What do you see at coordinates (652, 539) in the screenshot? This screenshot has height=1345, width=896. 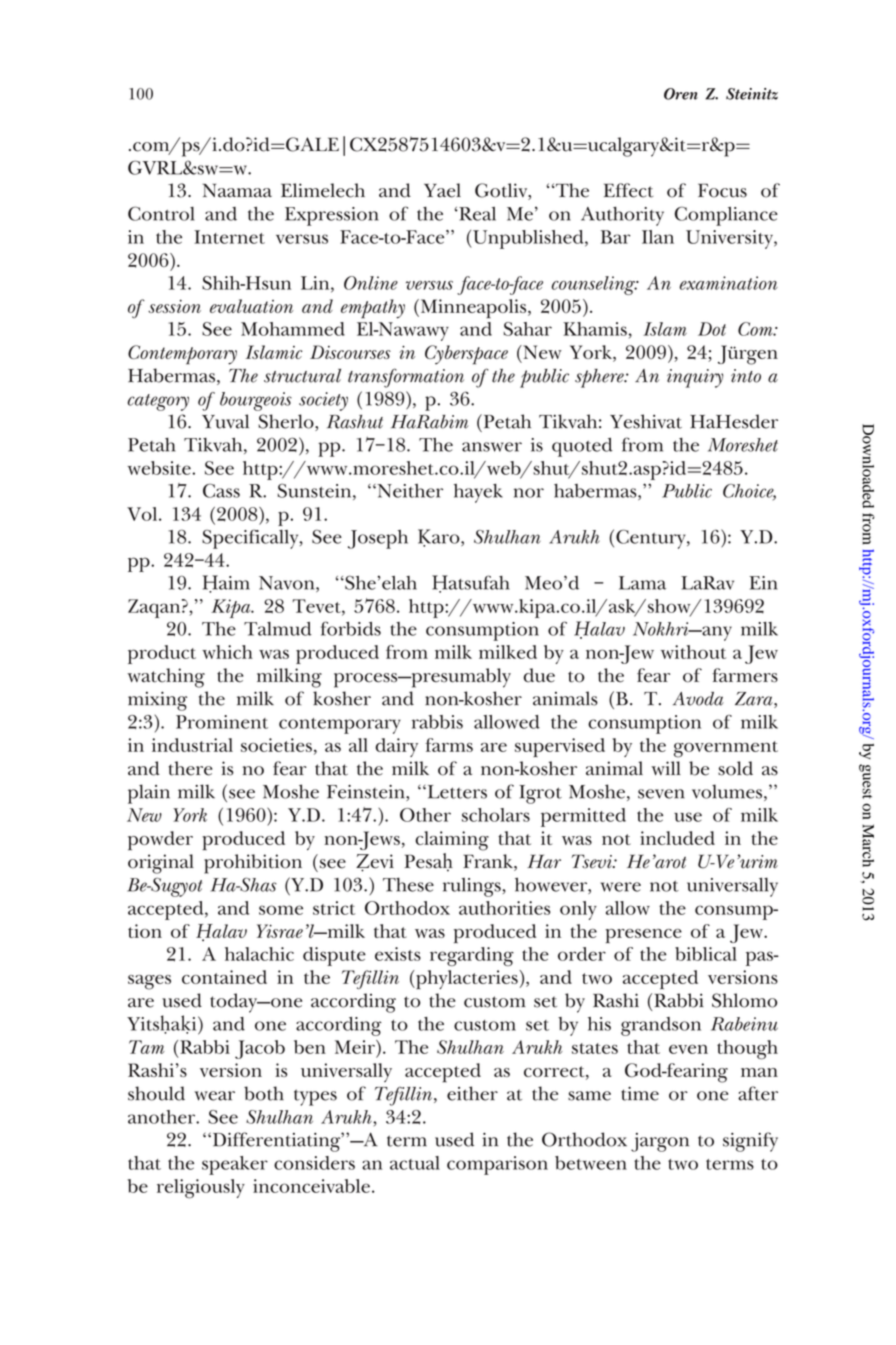 I see `Century` at bounding box center [652, 539].
